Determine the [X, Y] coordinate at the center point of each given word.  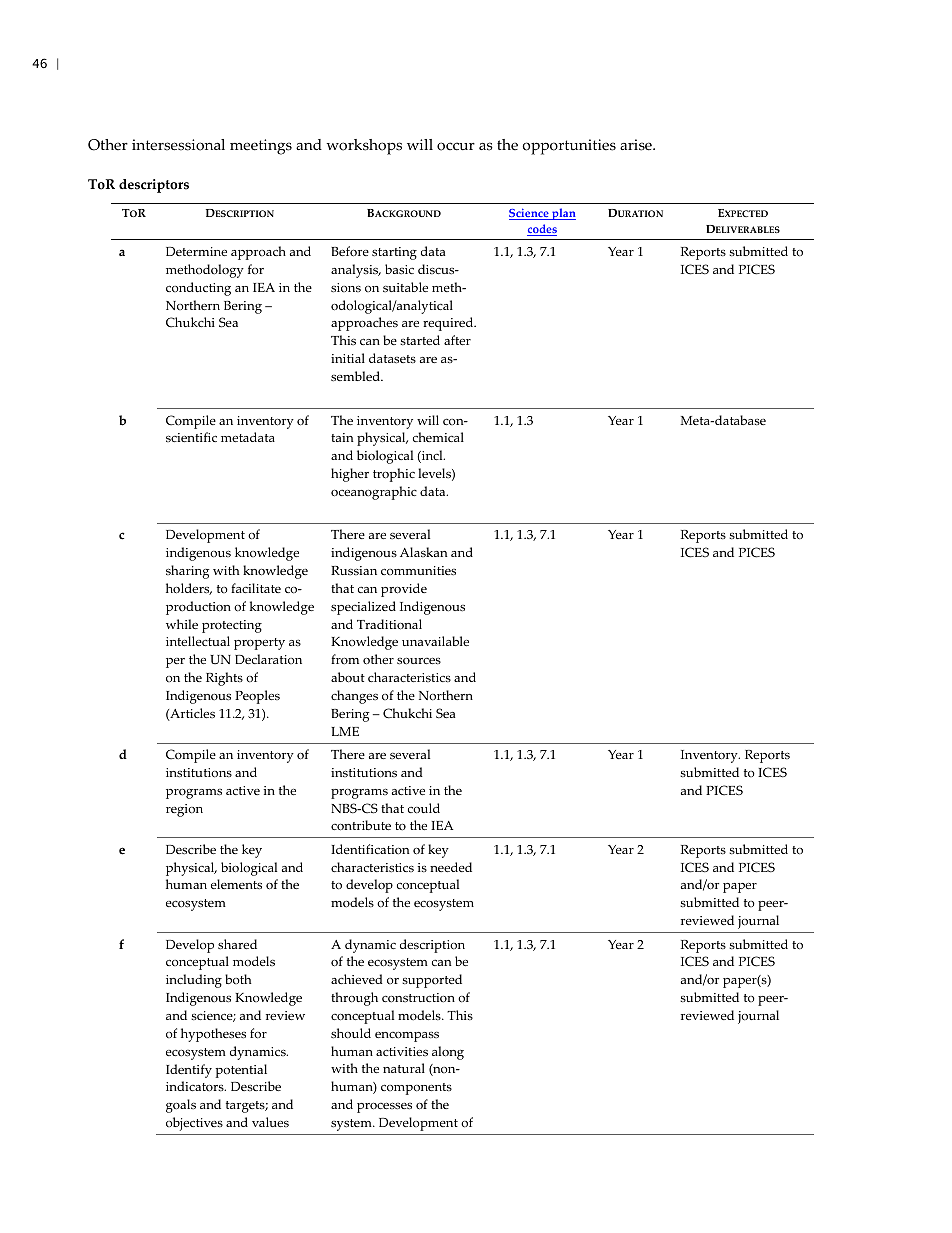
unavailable [435, 641]
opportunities [569, 147]
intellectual [198, 641]
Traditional [389, 624]
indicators [196, 1086]
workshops [364, 147]
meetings [261, 147]
